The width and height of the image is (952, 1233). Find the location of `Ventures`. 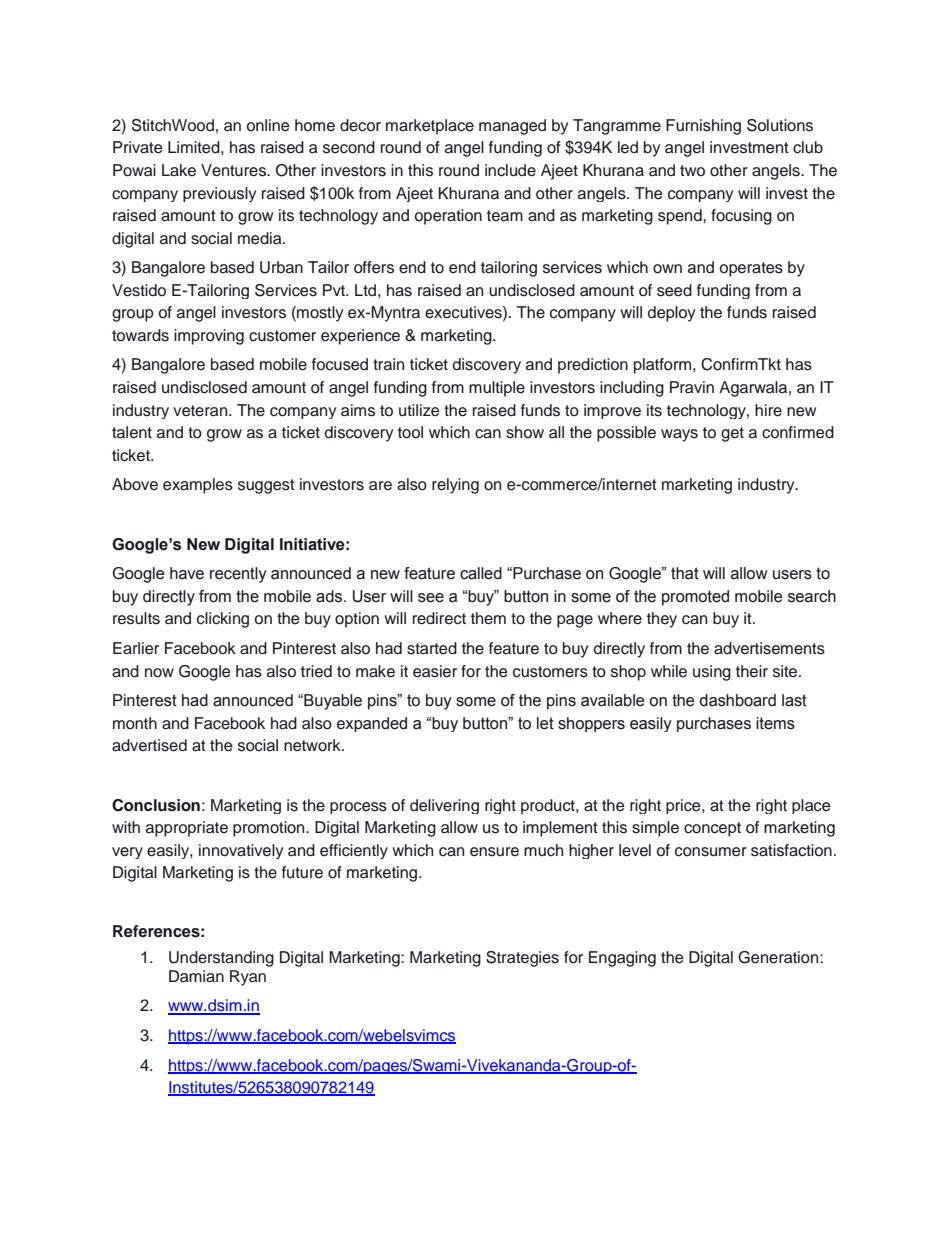

Ventures is located at coordinates (234, 170).
